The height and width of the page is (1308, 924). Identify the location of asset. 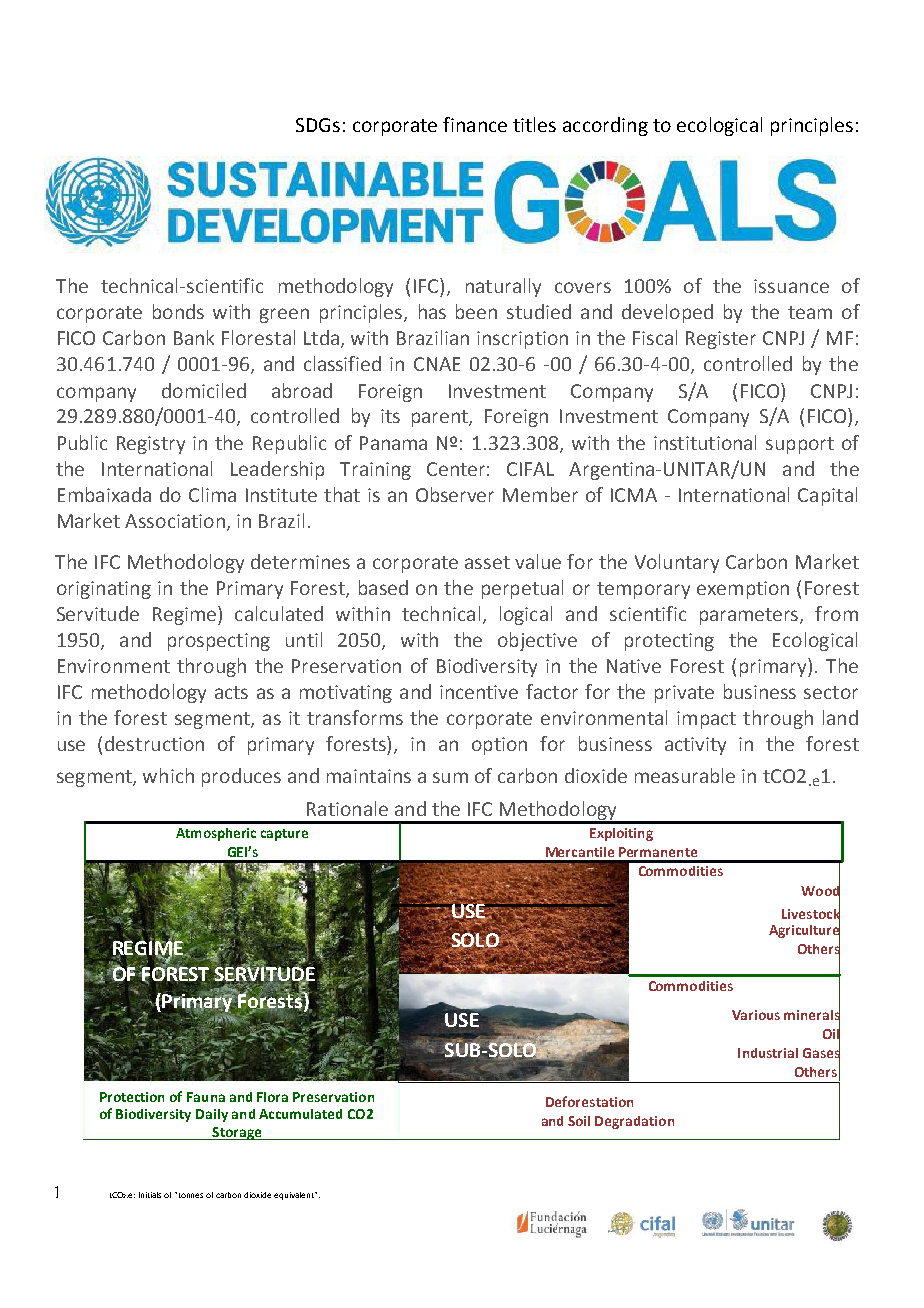
(487, 562).
